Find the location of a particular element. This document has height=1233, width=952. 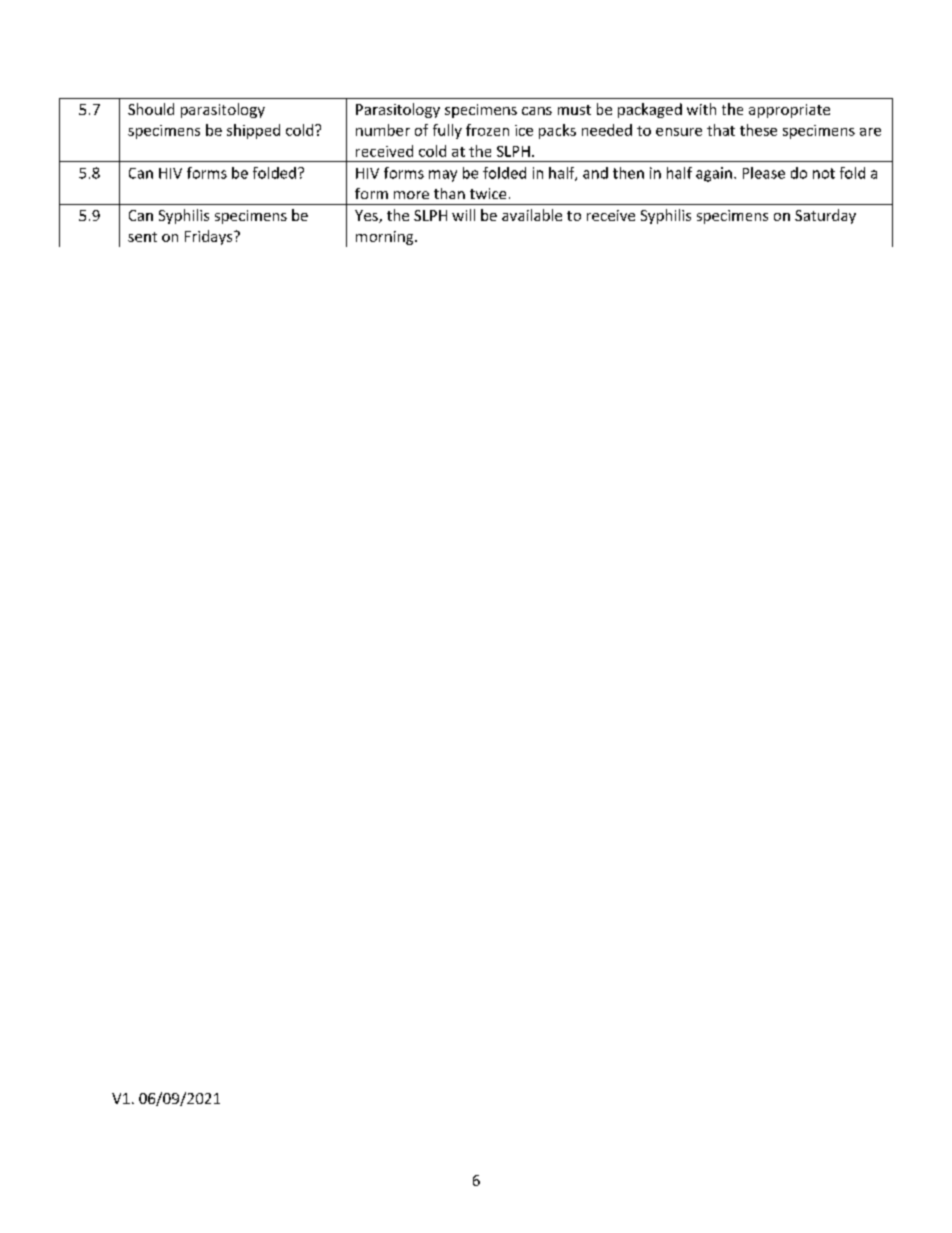

and is located at coordinates (595, 173).
